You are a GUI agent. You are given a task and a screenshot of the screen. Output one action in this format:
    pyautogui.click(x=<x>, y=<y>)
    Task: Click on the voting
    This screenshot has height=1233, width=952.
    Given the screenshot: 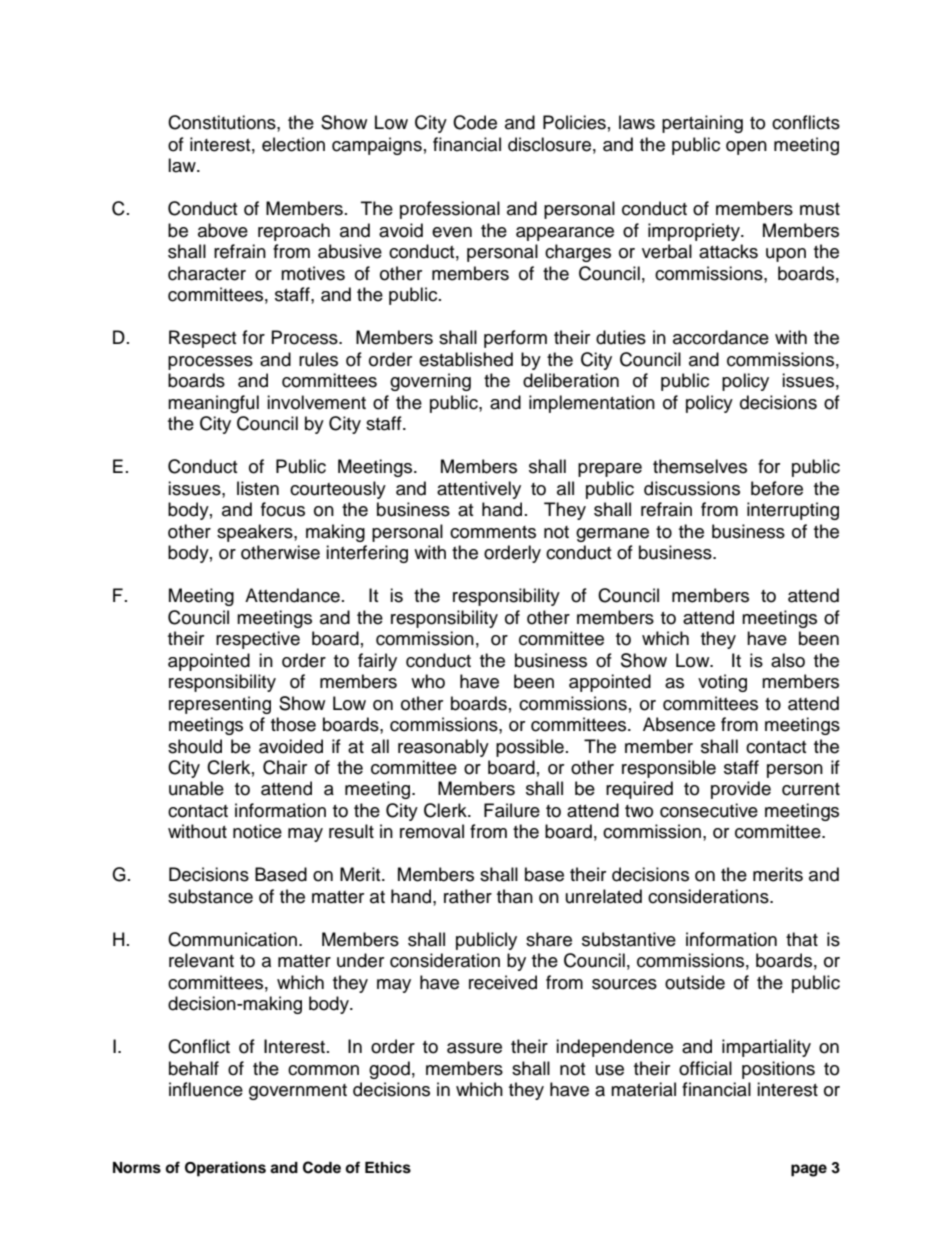 What is the action you would take?
    pyautogui.click(x=722, y=683)
